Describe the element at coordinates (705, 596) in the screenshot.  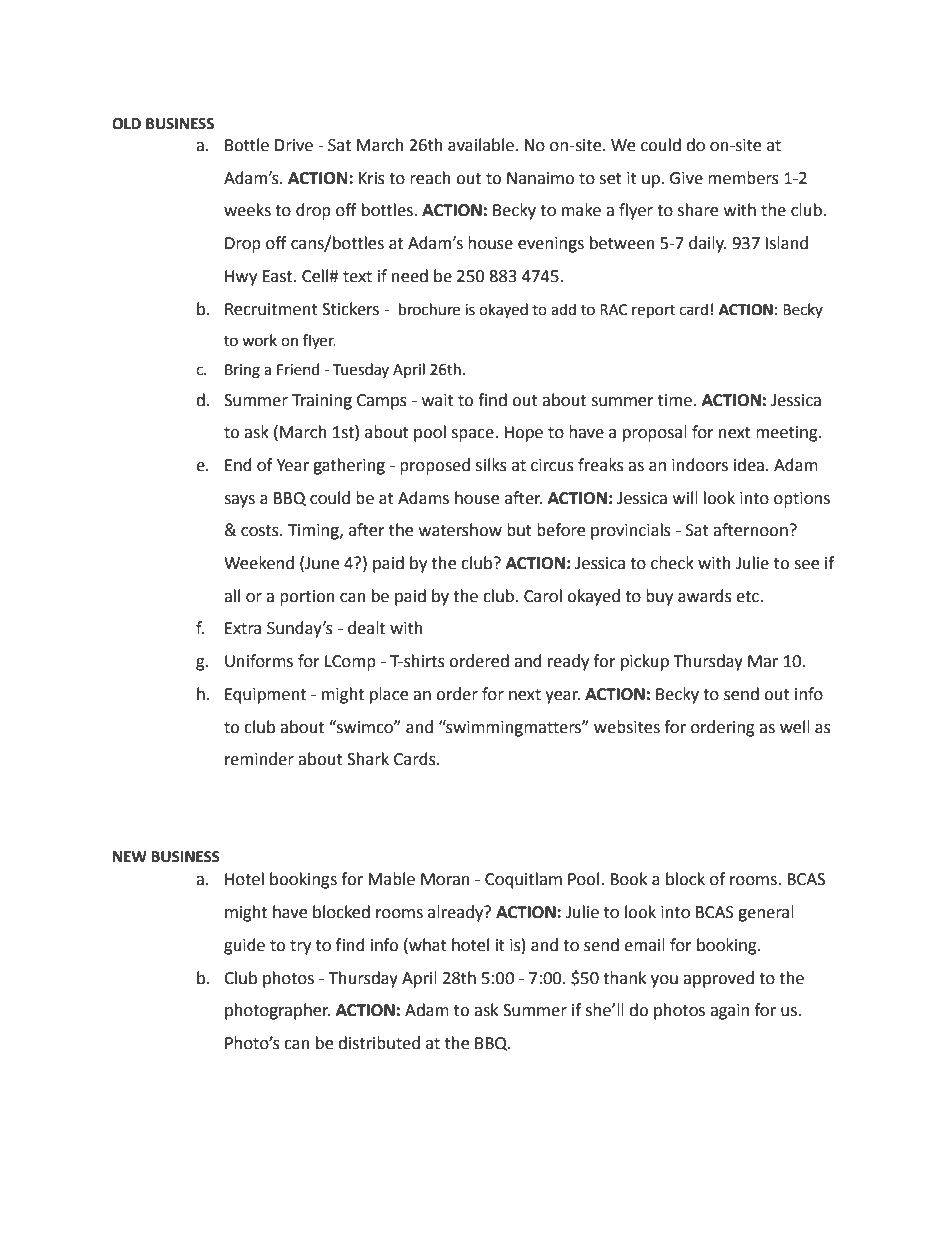
I see `awards` at that location.
